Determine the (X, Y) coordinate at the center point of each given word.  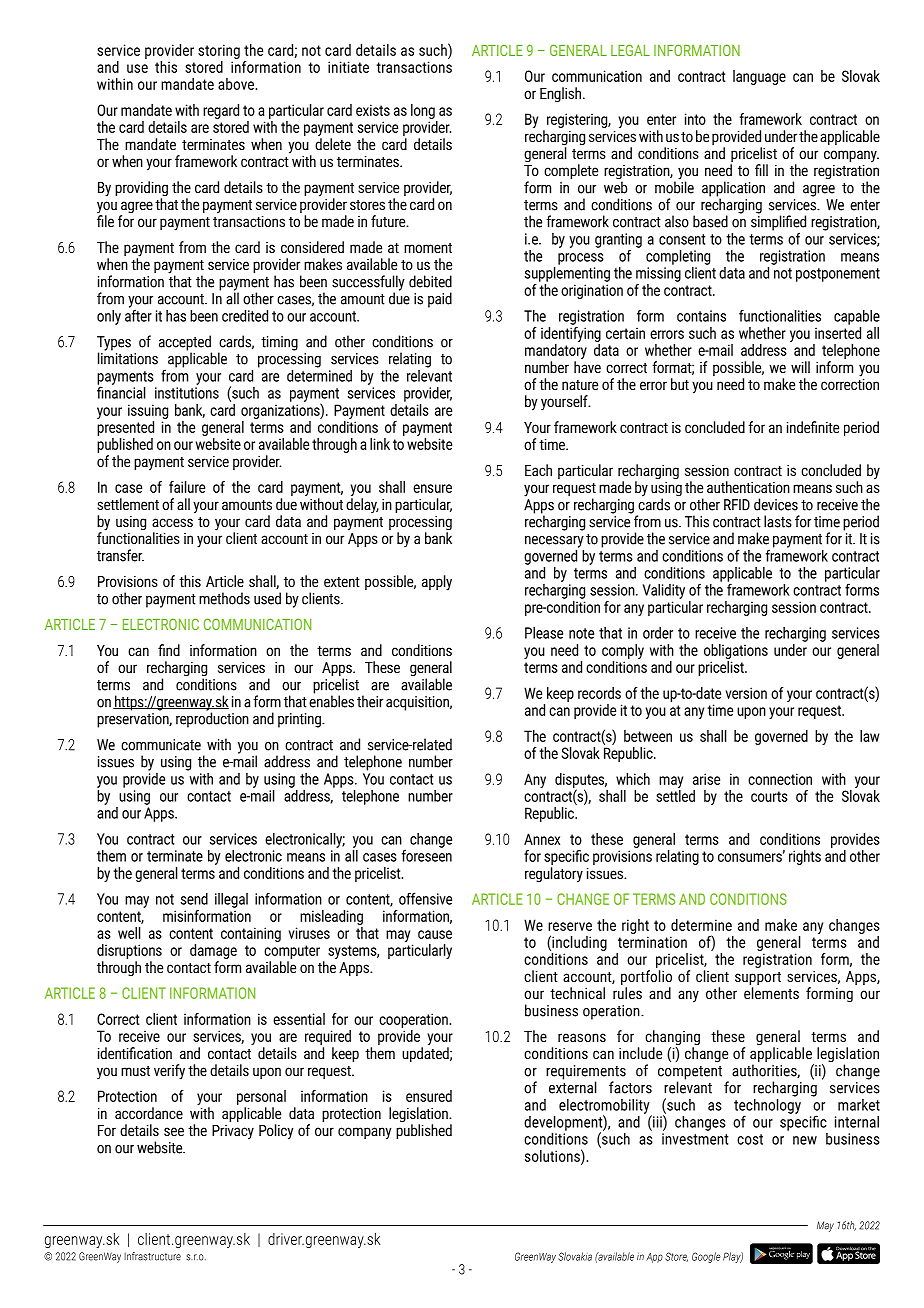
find (169, 650)
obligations (736, 651)
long (423, 111)
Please (544, 633)
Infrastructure (152, 1256)
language (759, 77)
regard (221, 111)
